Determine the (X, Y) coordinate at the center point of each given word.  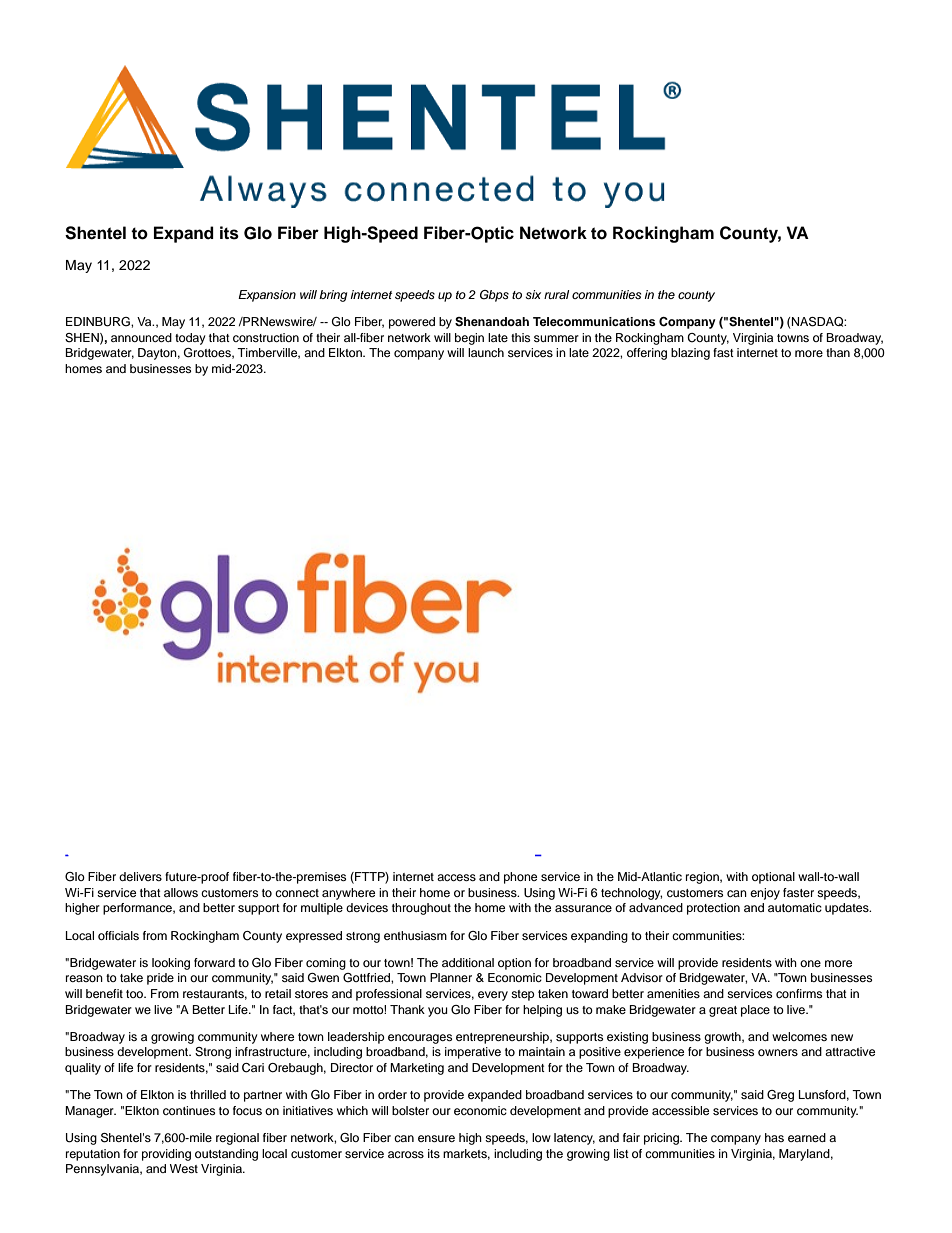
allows (181, 892)
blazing (690, 354)
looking (171, 964)
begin (469, 339)
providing (166, 1155)
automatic (795, 907)
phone (520, 878)
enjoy (765, 894)
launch (486, 352)
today (190, 339)
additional (468, 962)
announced (141, 337)
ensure (436, 1138)
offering (647, 354)
